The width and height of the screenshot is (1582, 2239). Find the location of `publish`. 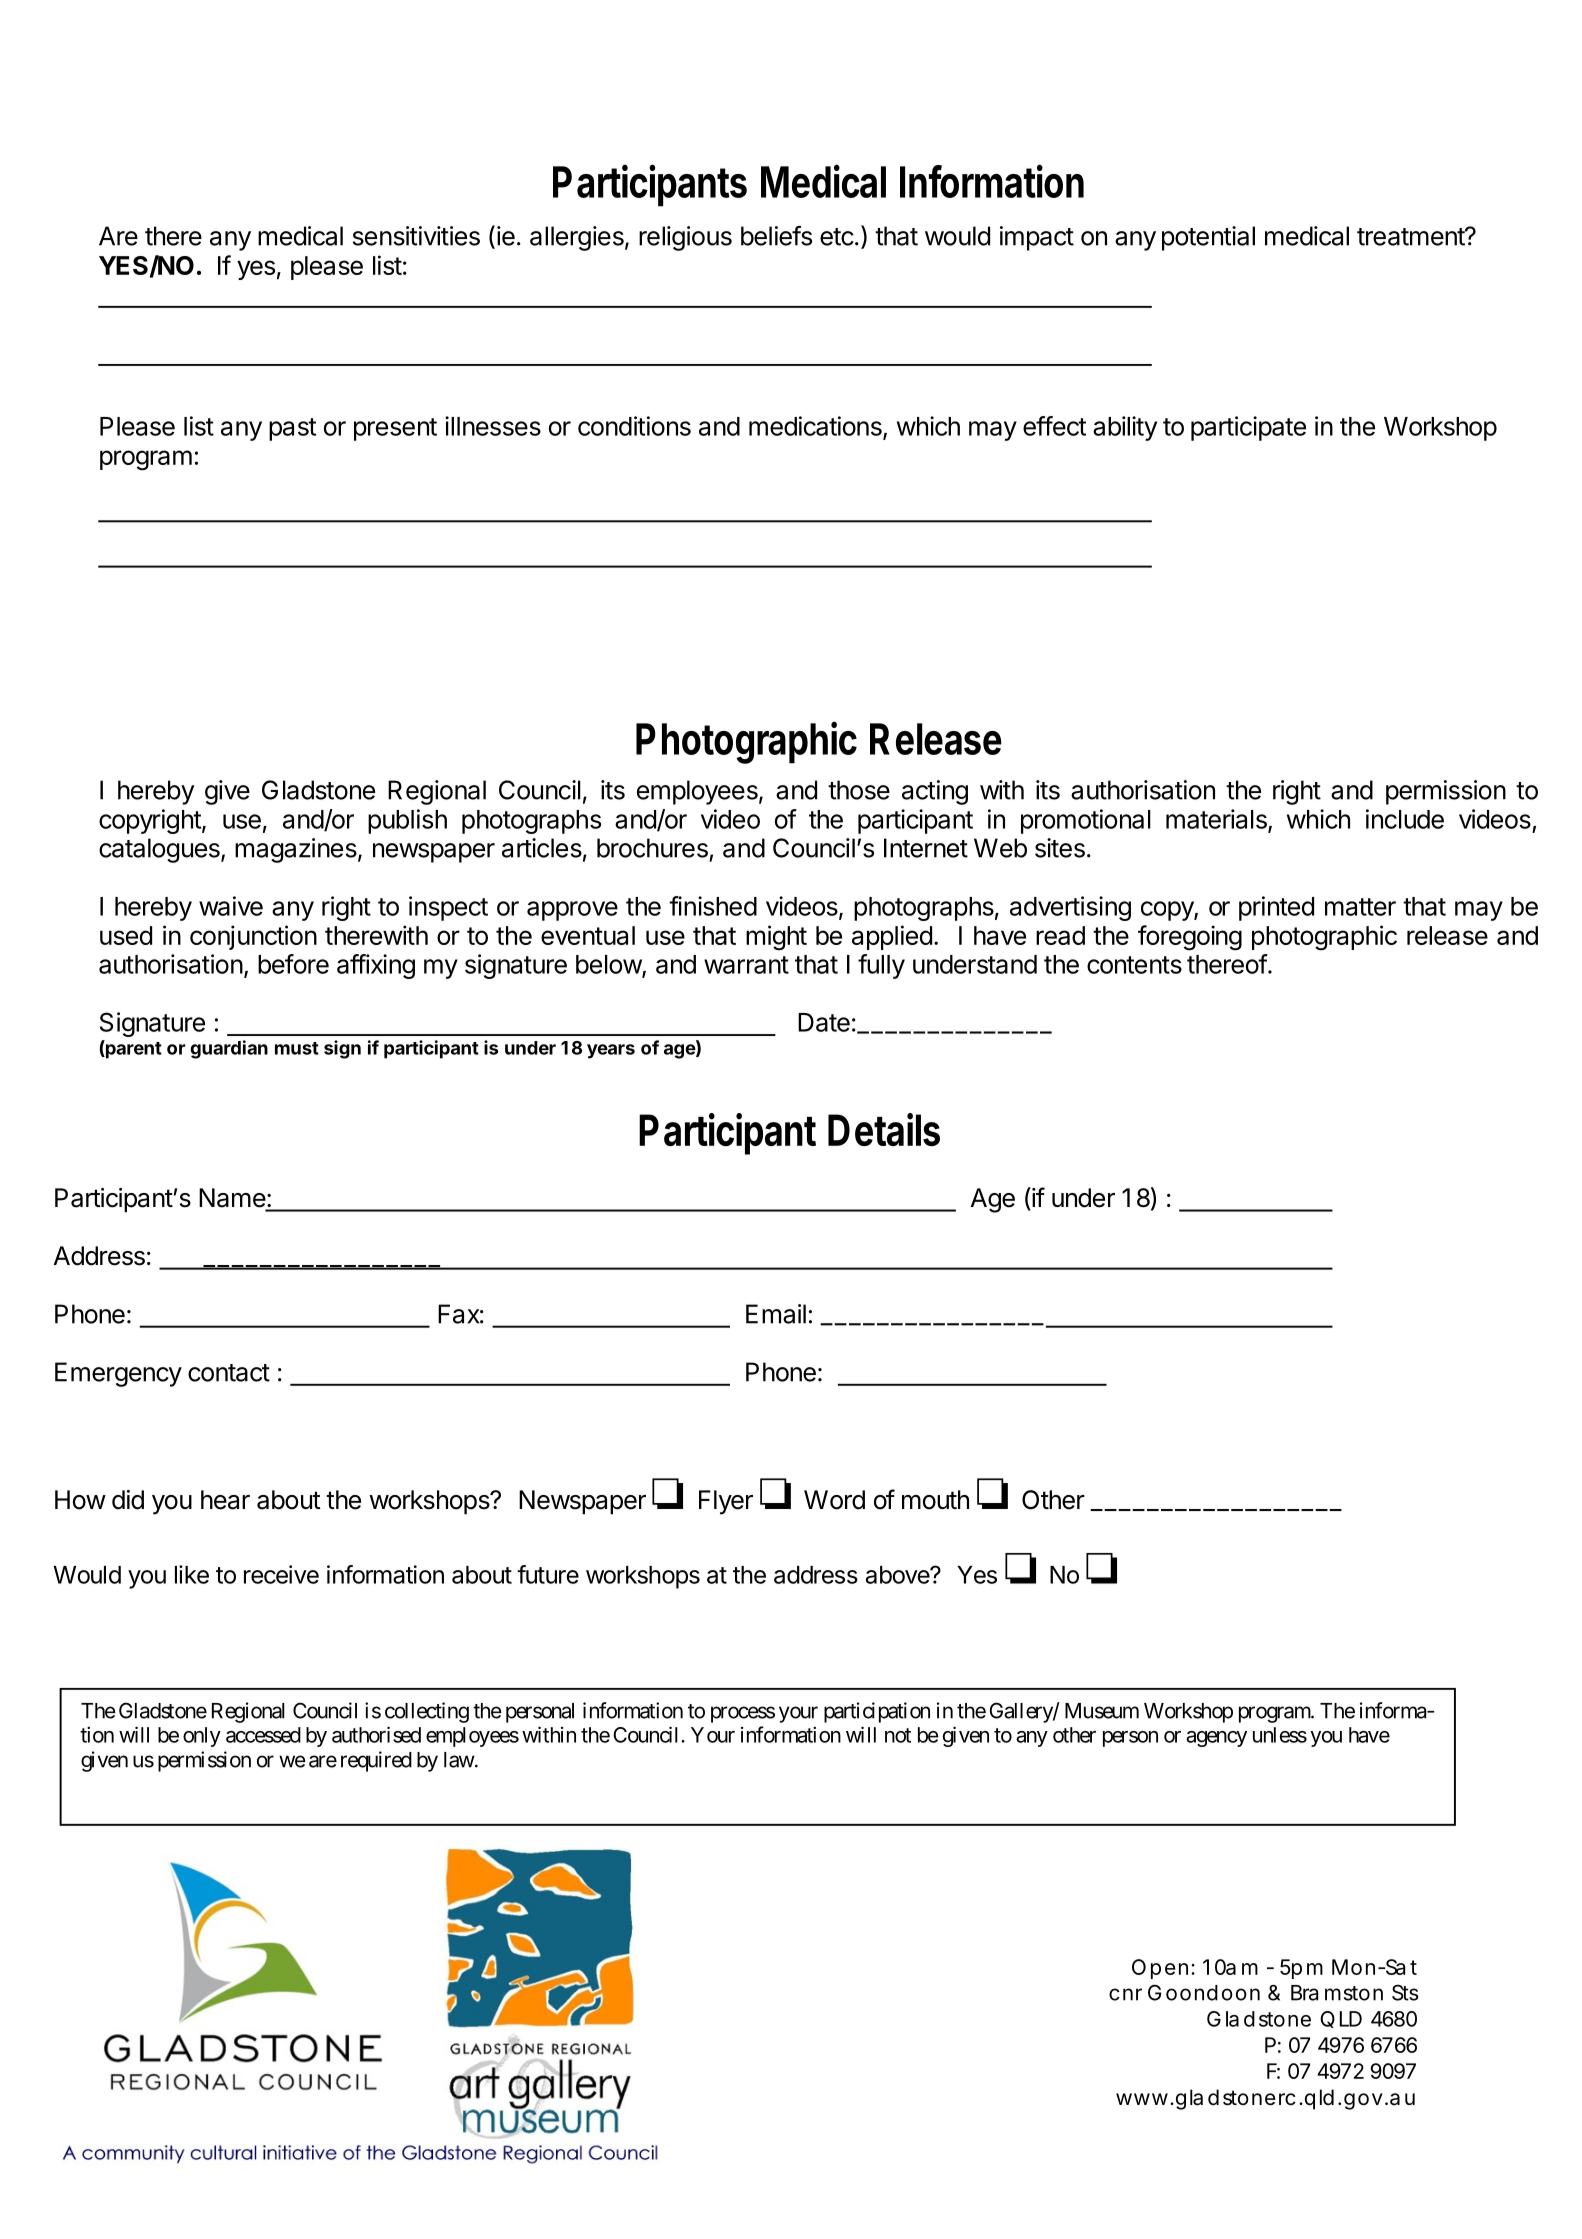

publish is located at coordinates (407, 821).
